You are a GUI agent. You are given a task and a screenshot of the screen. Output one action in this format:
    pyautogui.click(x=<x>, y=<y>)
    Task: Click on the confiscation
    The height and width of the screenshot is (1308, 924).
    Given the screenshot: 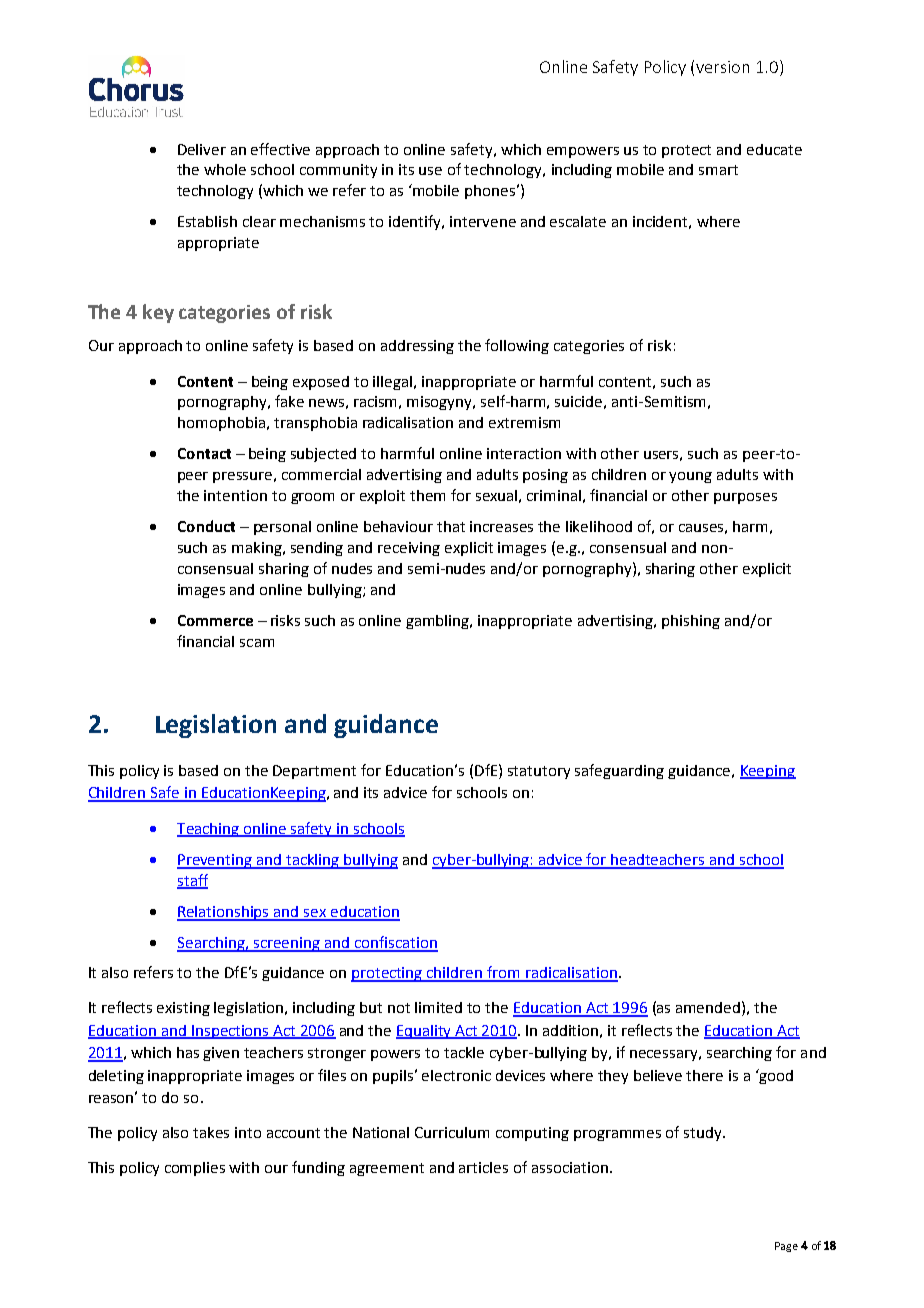 What is the action you would take?
    pyautogui.click(x=395, y=943)
